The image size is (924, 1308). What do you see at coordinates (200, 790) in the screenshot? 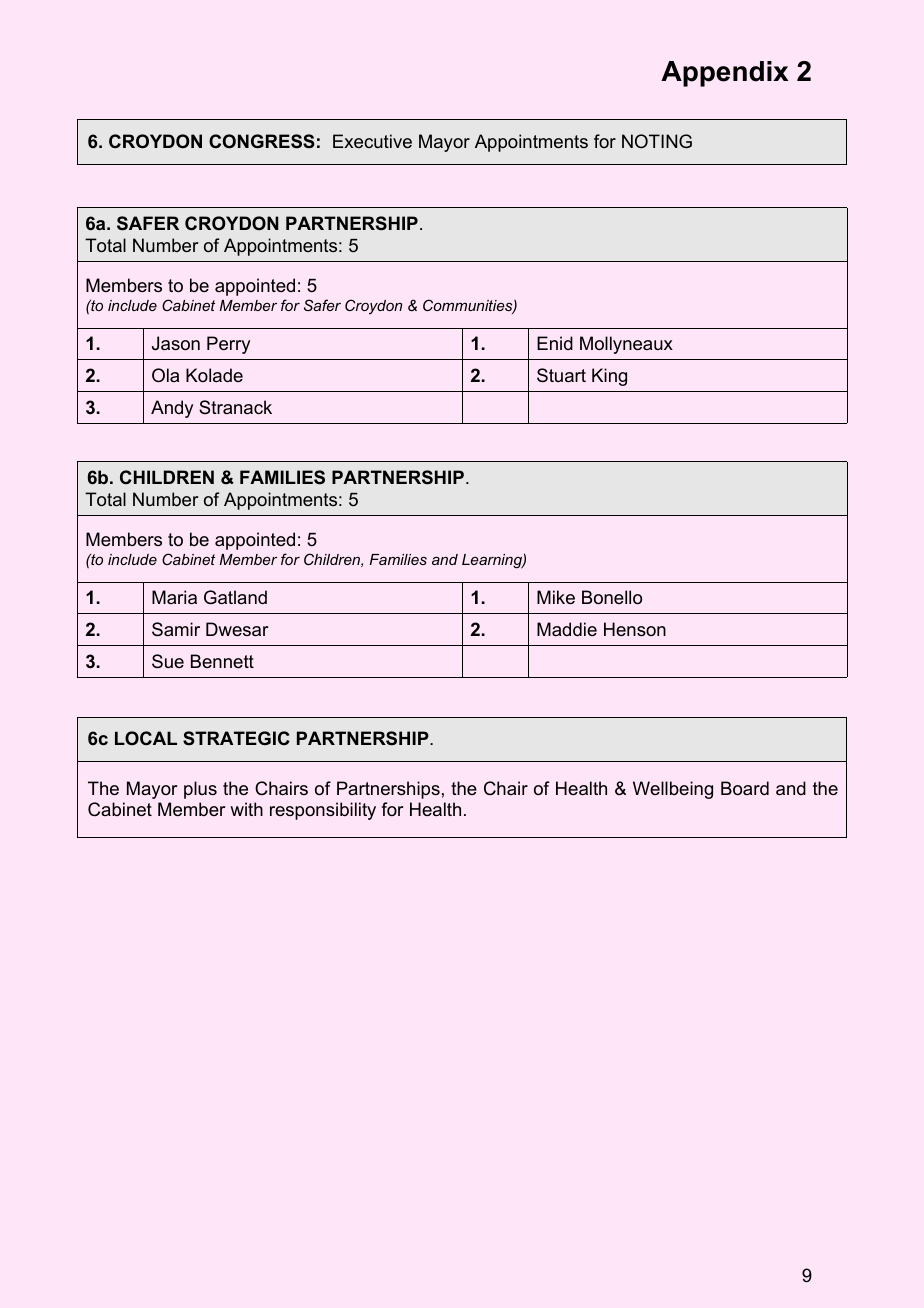
I see `plus` at bounding box center [200, 790].
